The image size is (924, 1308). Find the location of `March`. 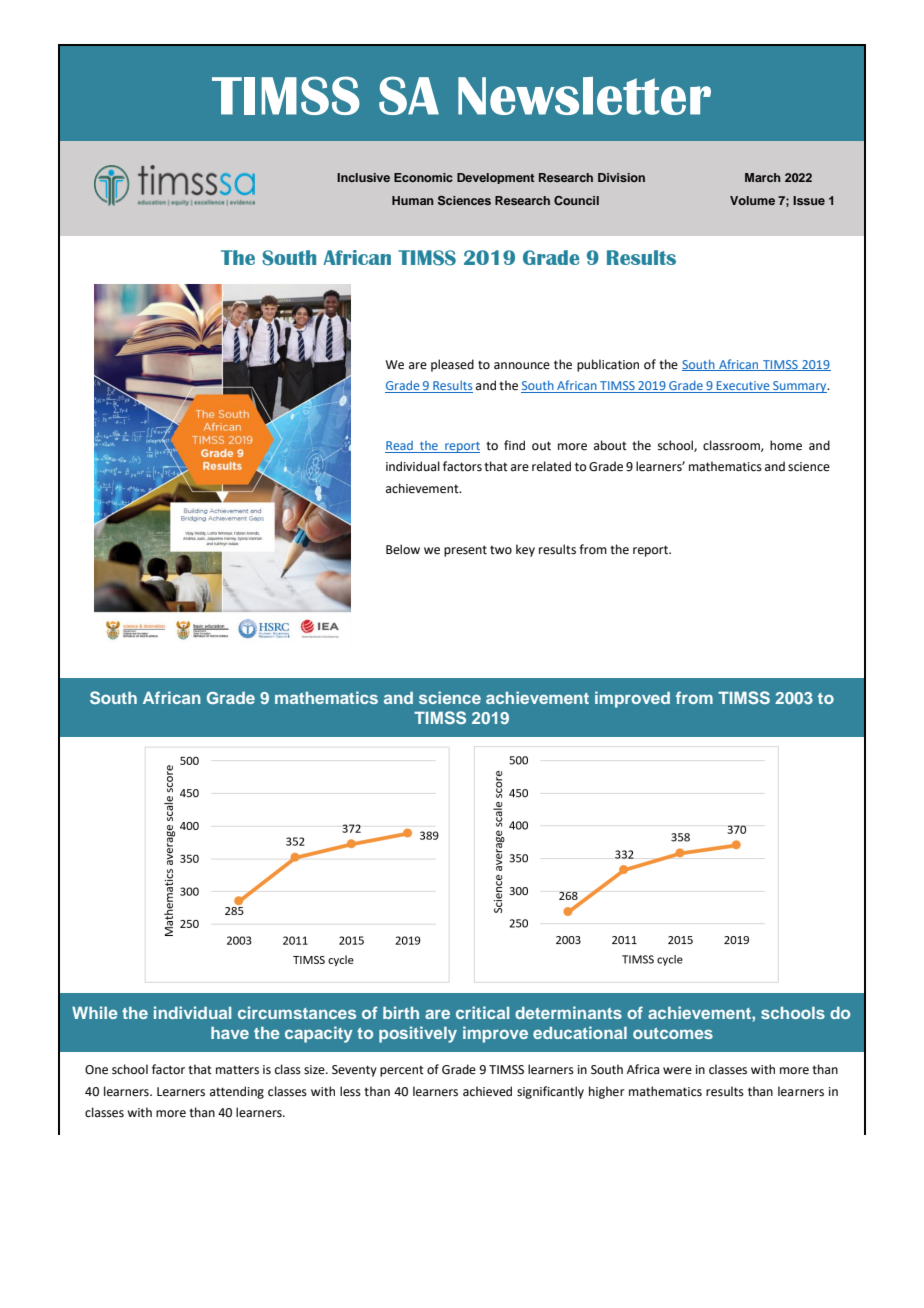

March is located at coordinates (763, 177).
